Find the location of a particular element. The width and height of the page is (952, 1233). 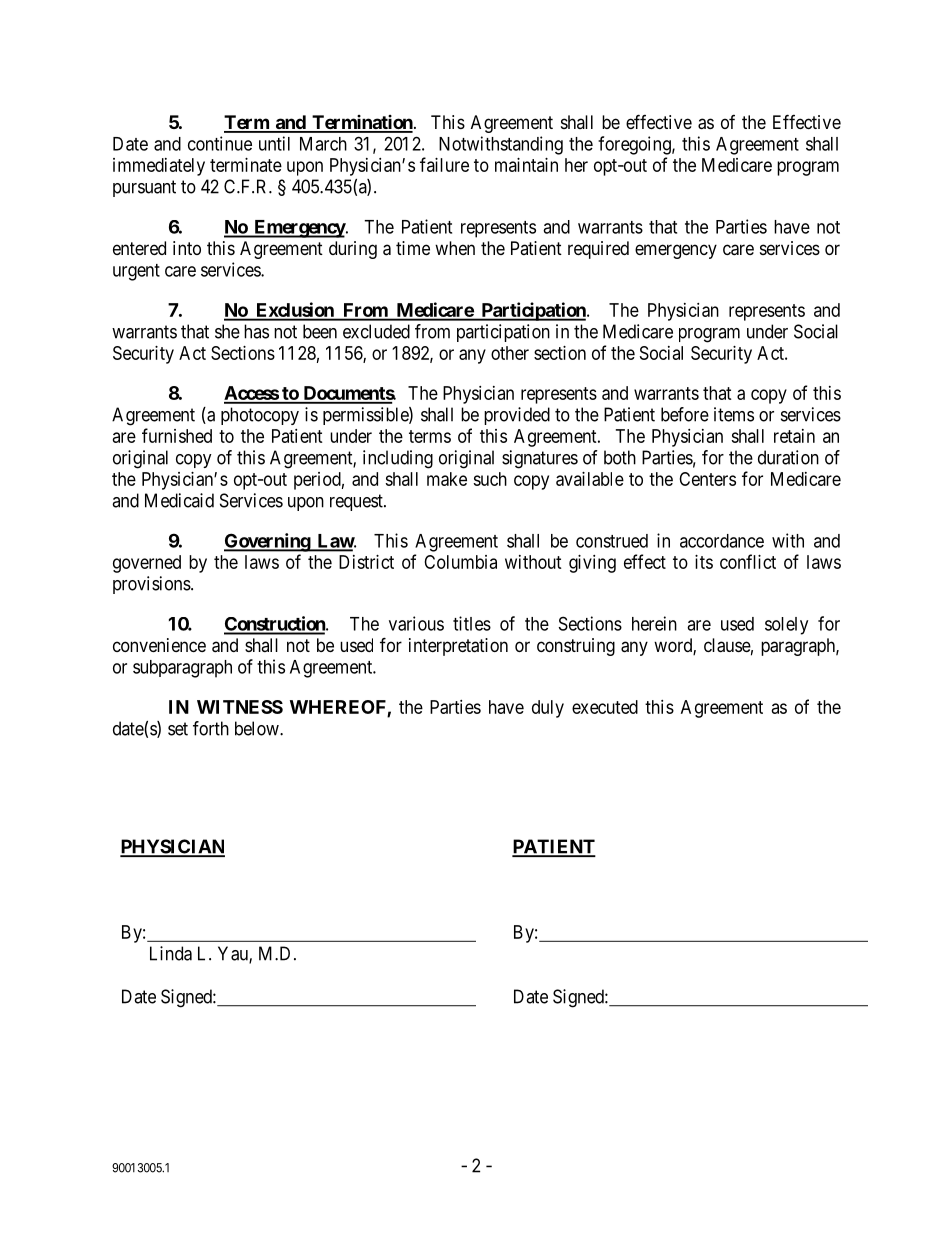

governed is located at coordinates (147, 564).
